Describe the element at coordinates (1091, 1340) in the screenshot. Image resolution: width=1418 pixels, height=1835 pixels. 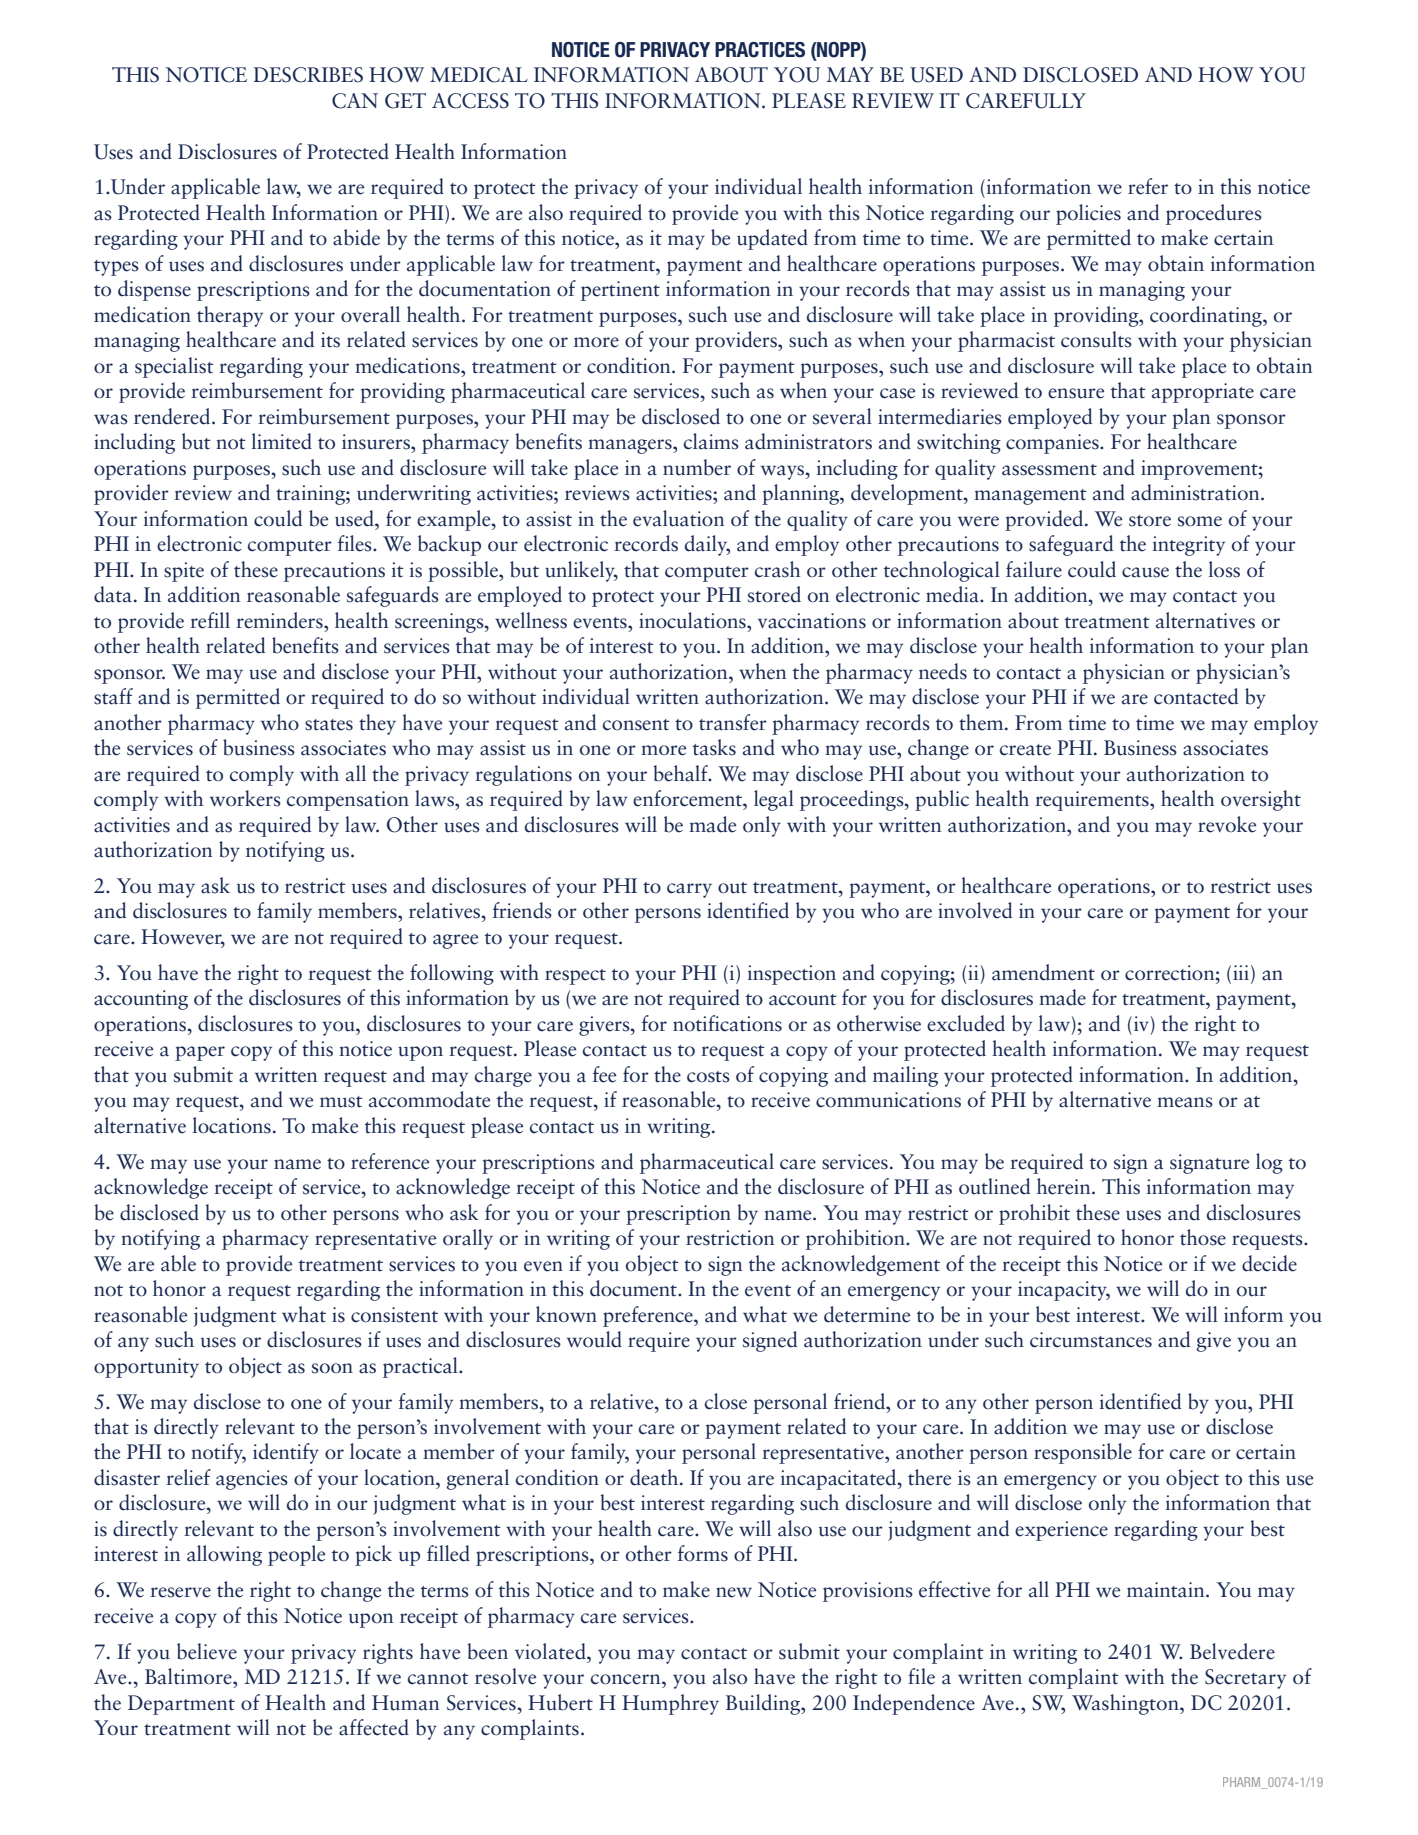
I see `circumstances` at that location.
